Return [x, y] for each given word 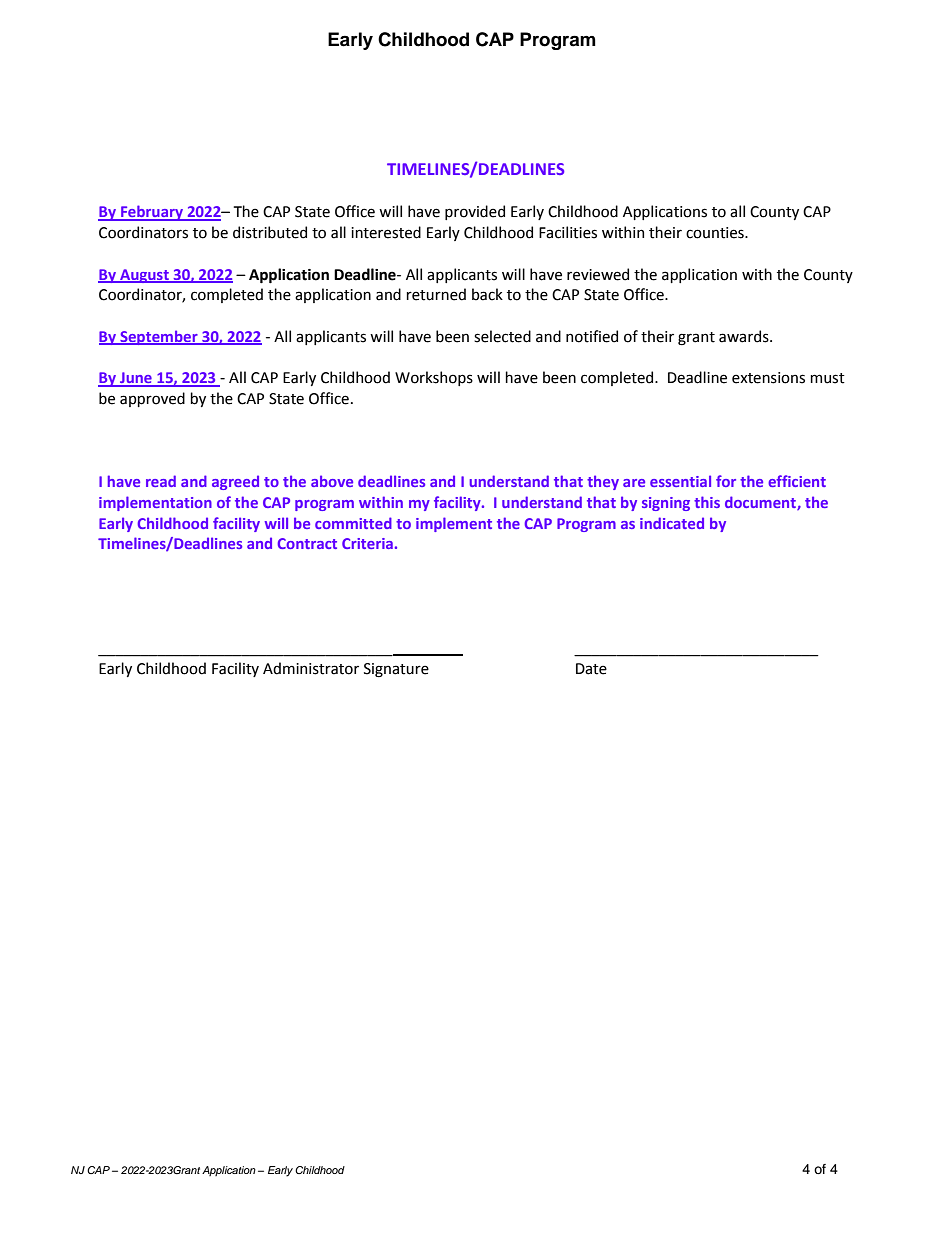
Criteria [367, 543]
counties [716, 233]
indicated [672, 523]
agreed [235, 482]
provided [475, 212]
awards [745, 336]
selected [502, 336]
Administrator [311, 668]
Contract [307, 543]
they [603, 482]
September [159, 337]
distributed [270, 232]
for [726, 481]
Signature [396, 670]
